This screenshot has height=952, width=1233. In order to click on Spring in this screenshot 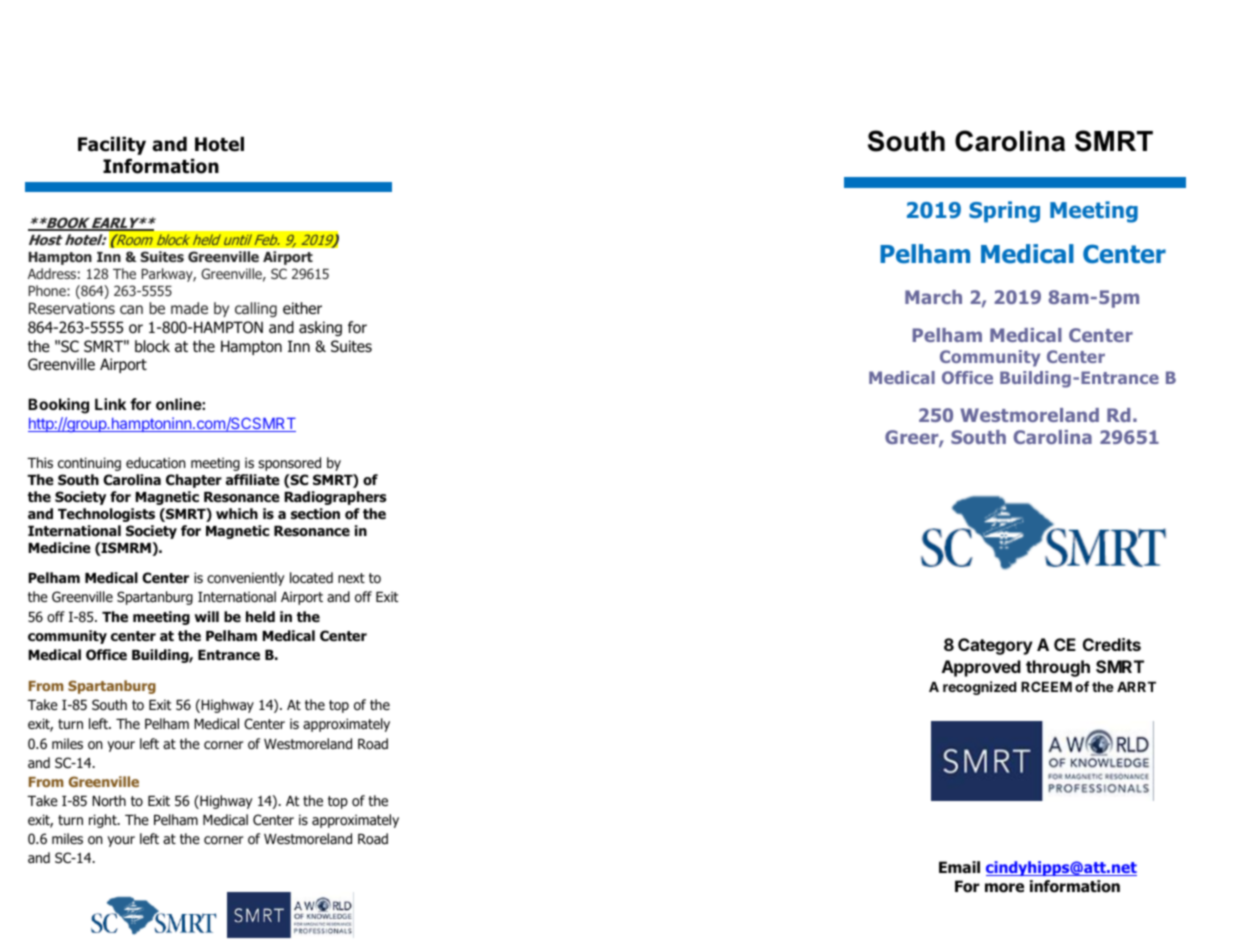, I will do `click(1004, 212)`.
